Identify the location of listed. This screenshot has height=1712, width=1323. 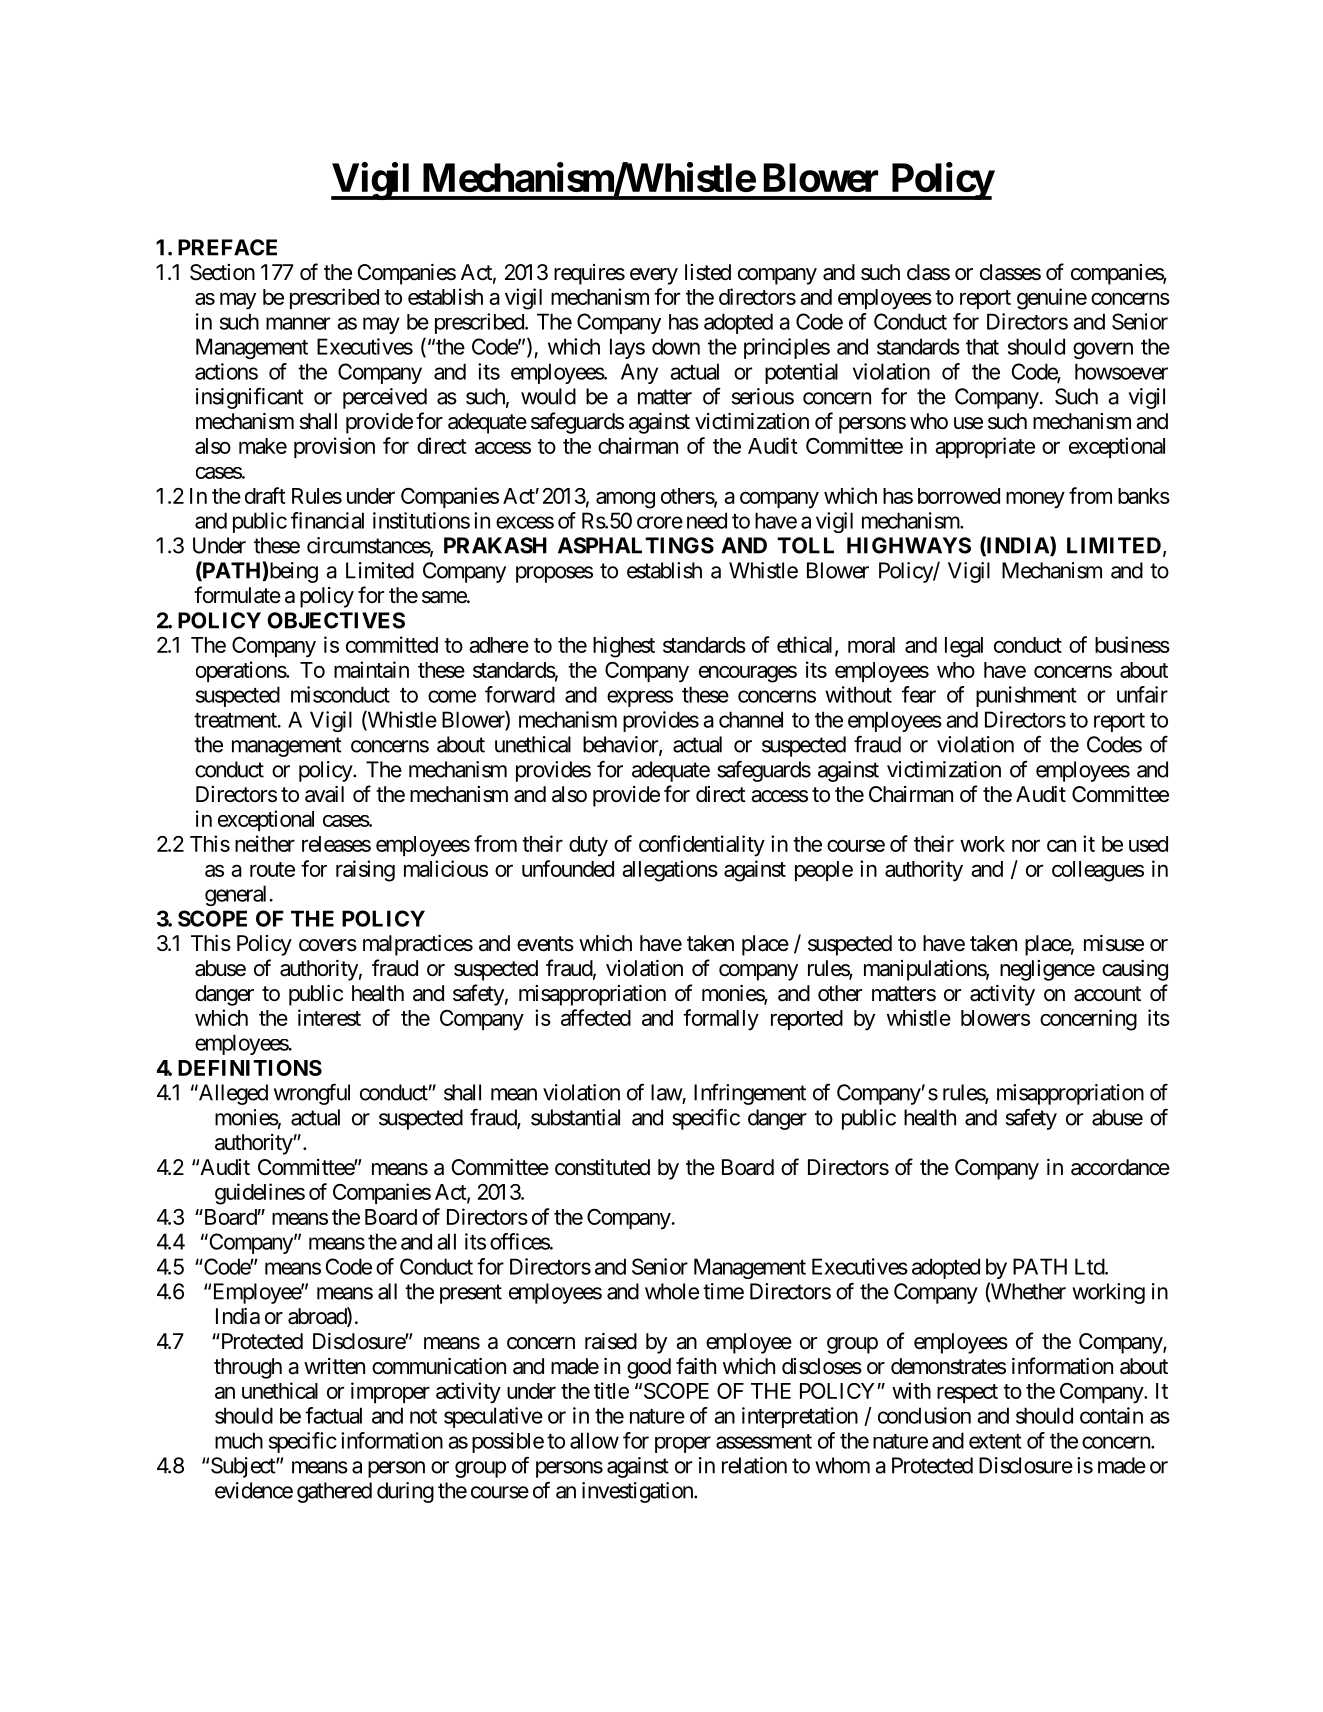
(708, 272).
